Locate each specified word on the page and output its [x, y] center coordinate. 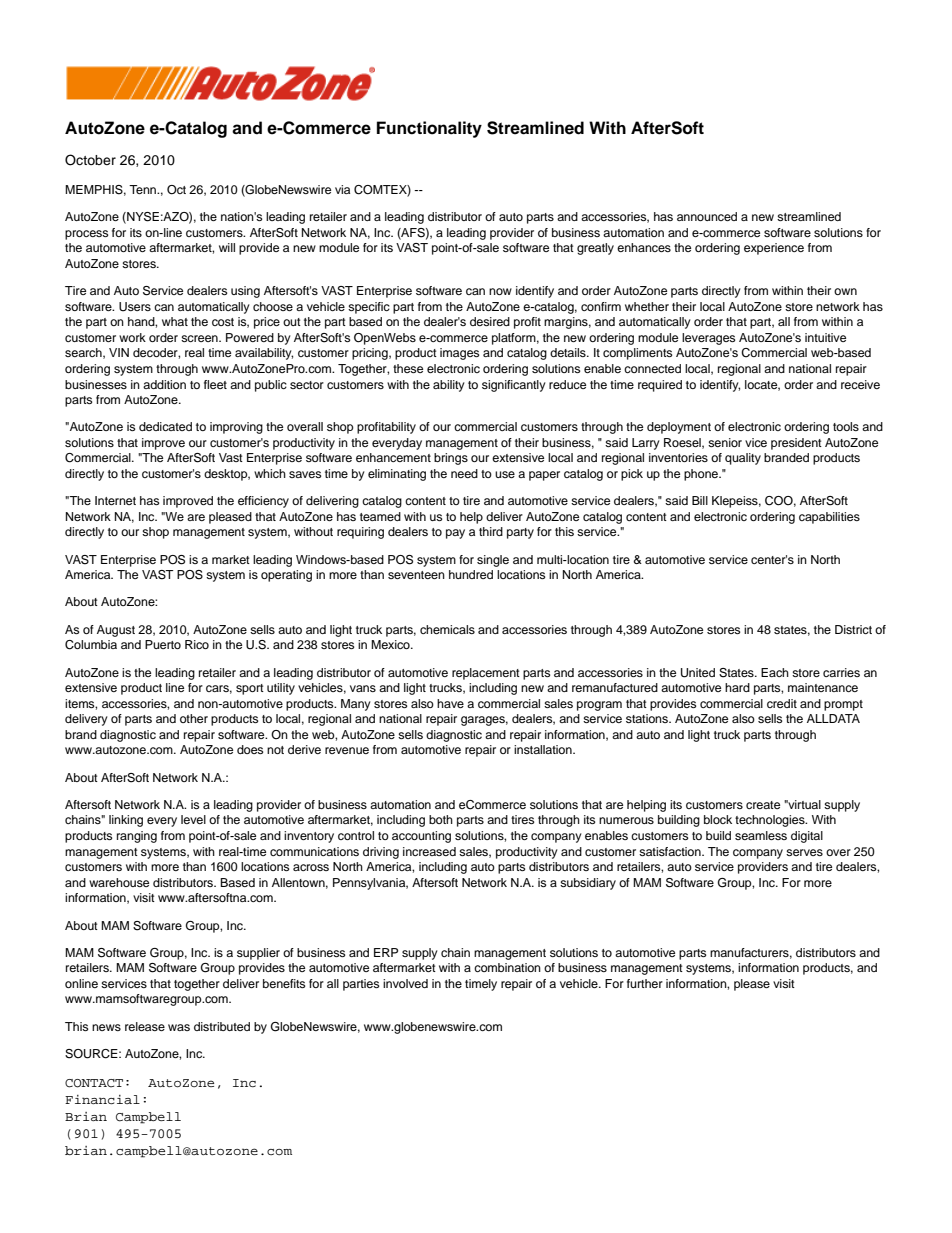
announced [707, 216]
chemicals [447, 629]
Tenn [144, 189]
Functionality [429, 129]
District [853, 629]
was [179, 1027]
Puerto [163, 644]
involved [405, 983]
